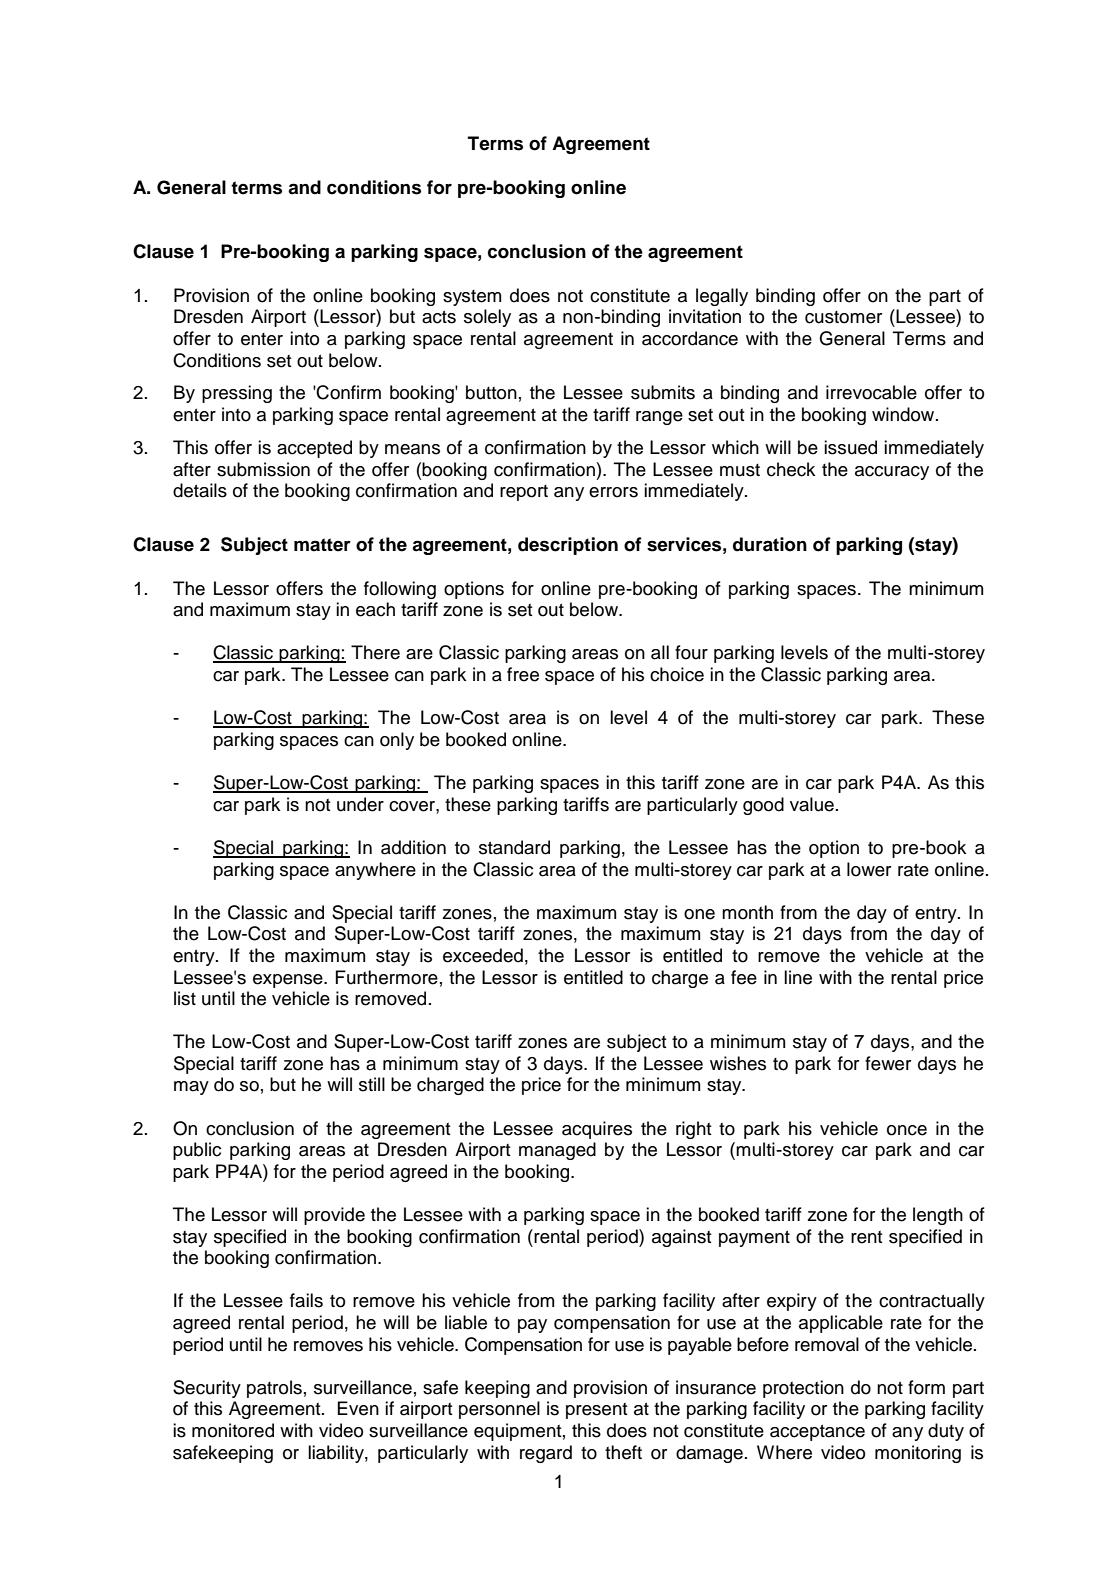  Describe the element at coordinates (812, 804) in the page. I see `value` at that location.
